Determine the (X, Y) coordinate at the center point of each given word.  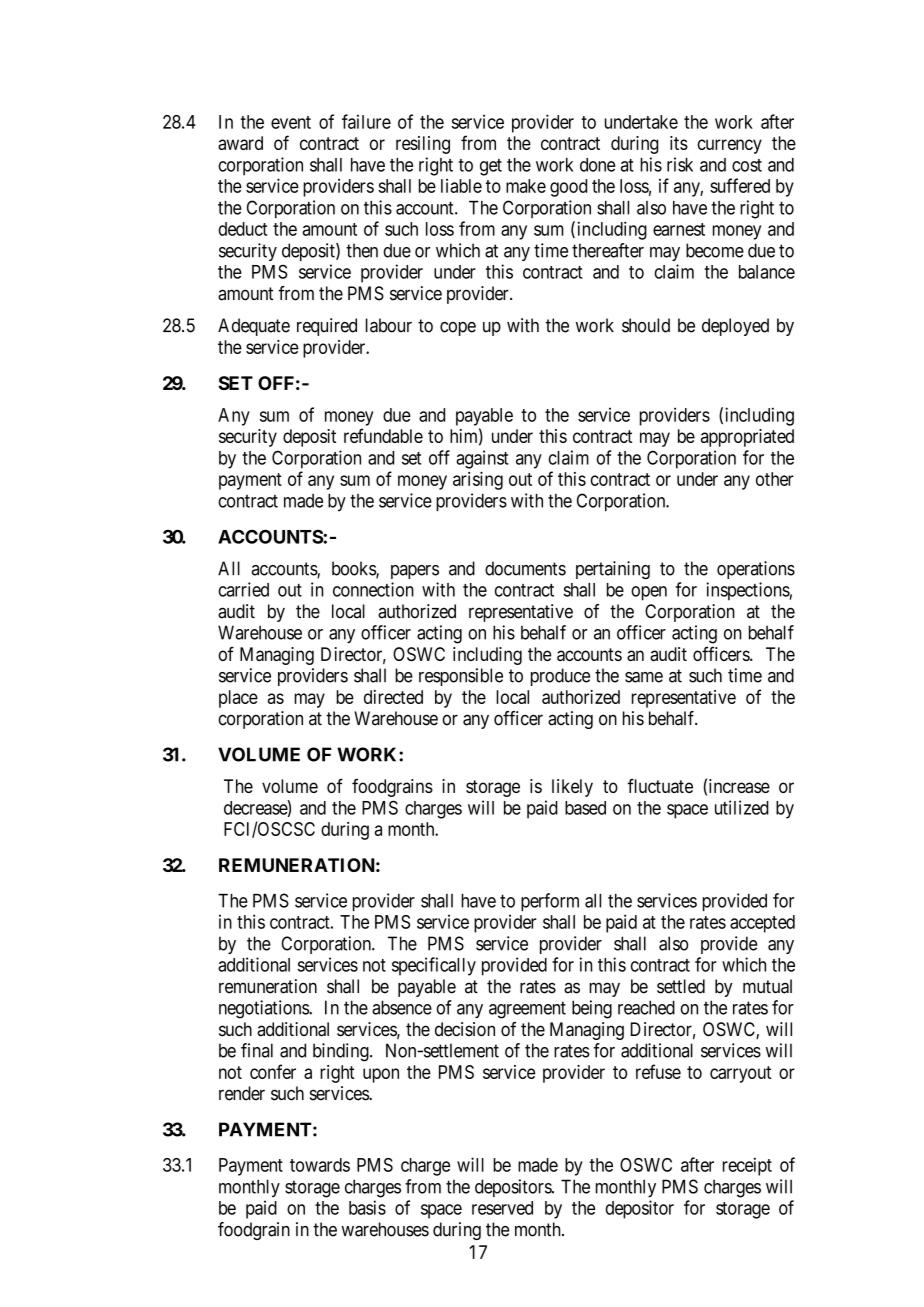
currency (729, 146)
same (644, 677)
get (491, 167)
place (238, 699)
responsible (461, 677)
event (291, 122)
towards (320, 1165)
